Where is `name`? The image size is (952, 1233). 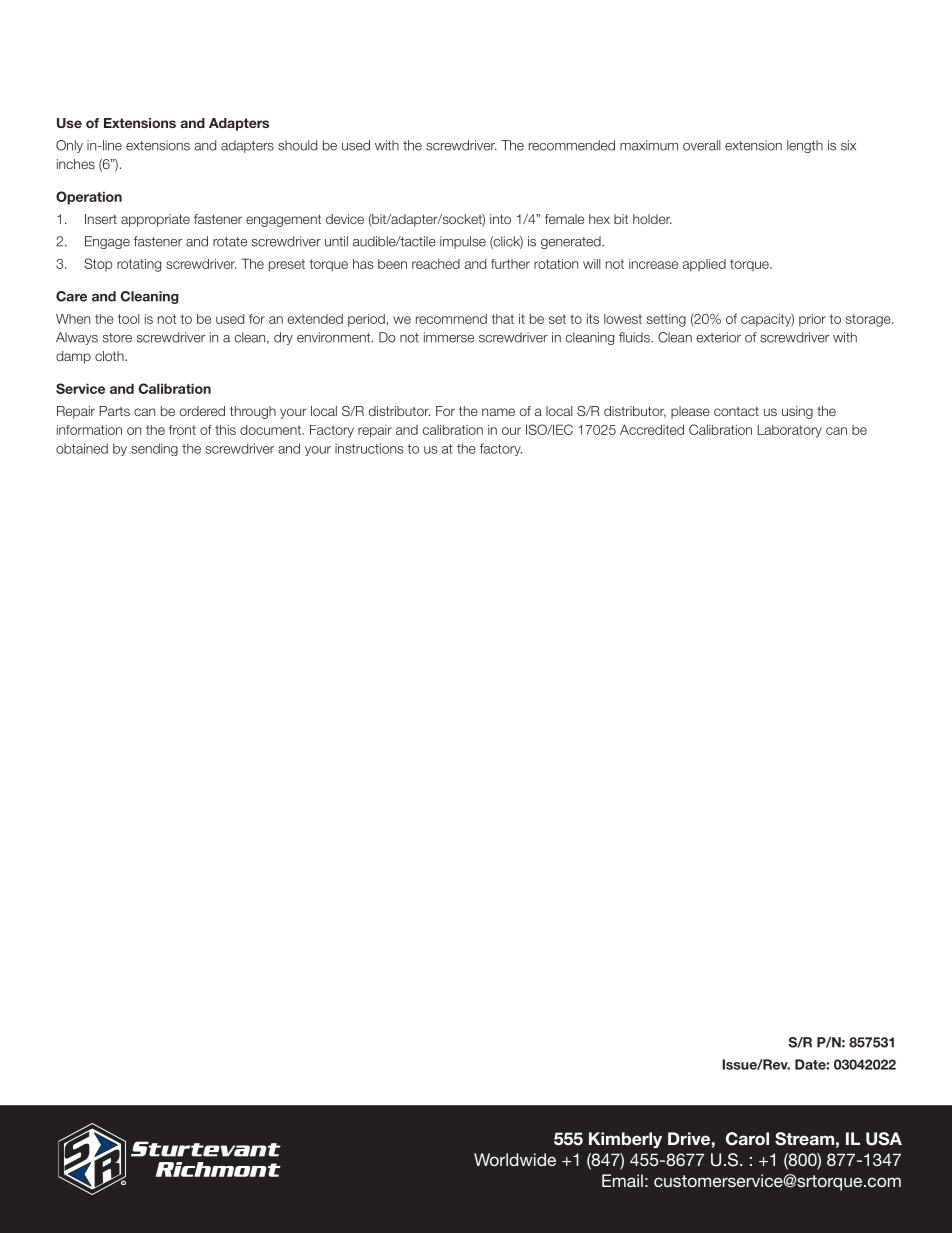
name is located at coordinates (498, 412).
